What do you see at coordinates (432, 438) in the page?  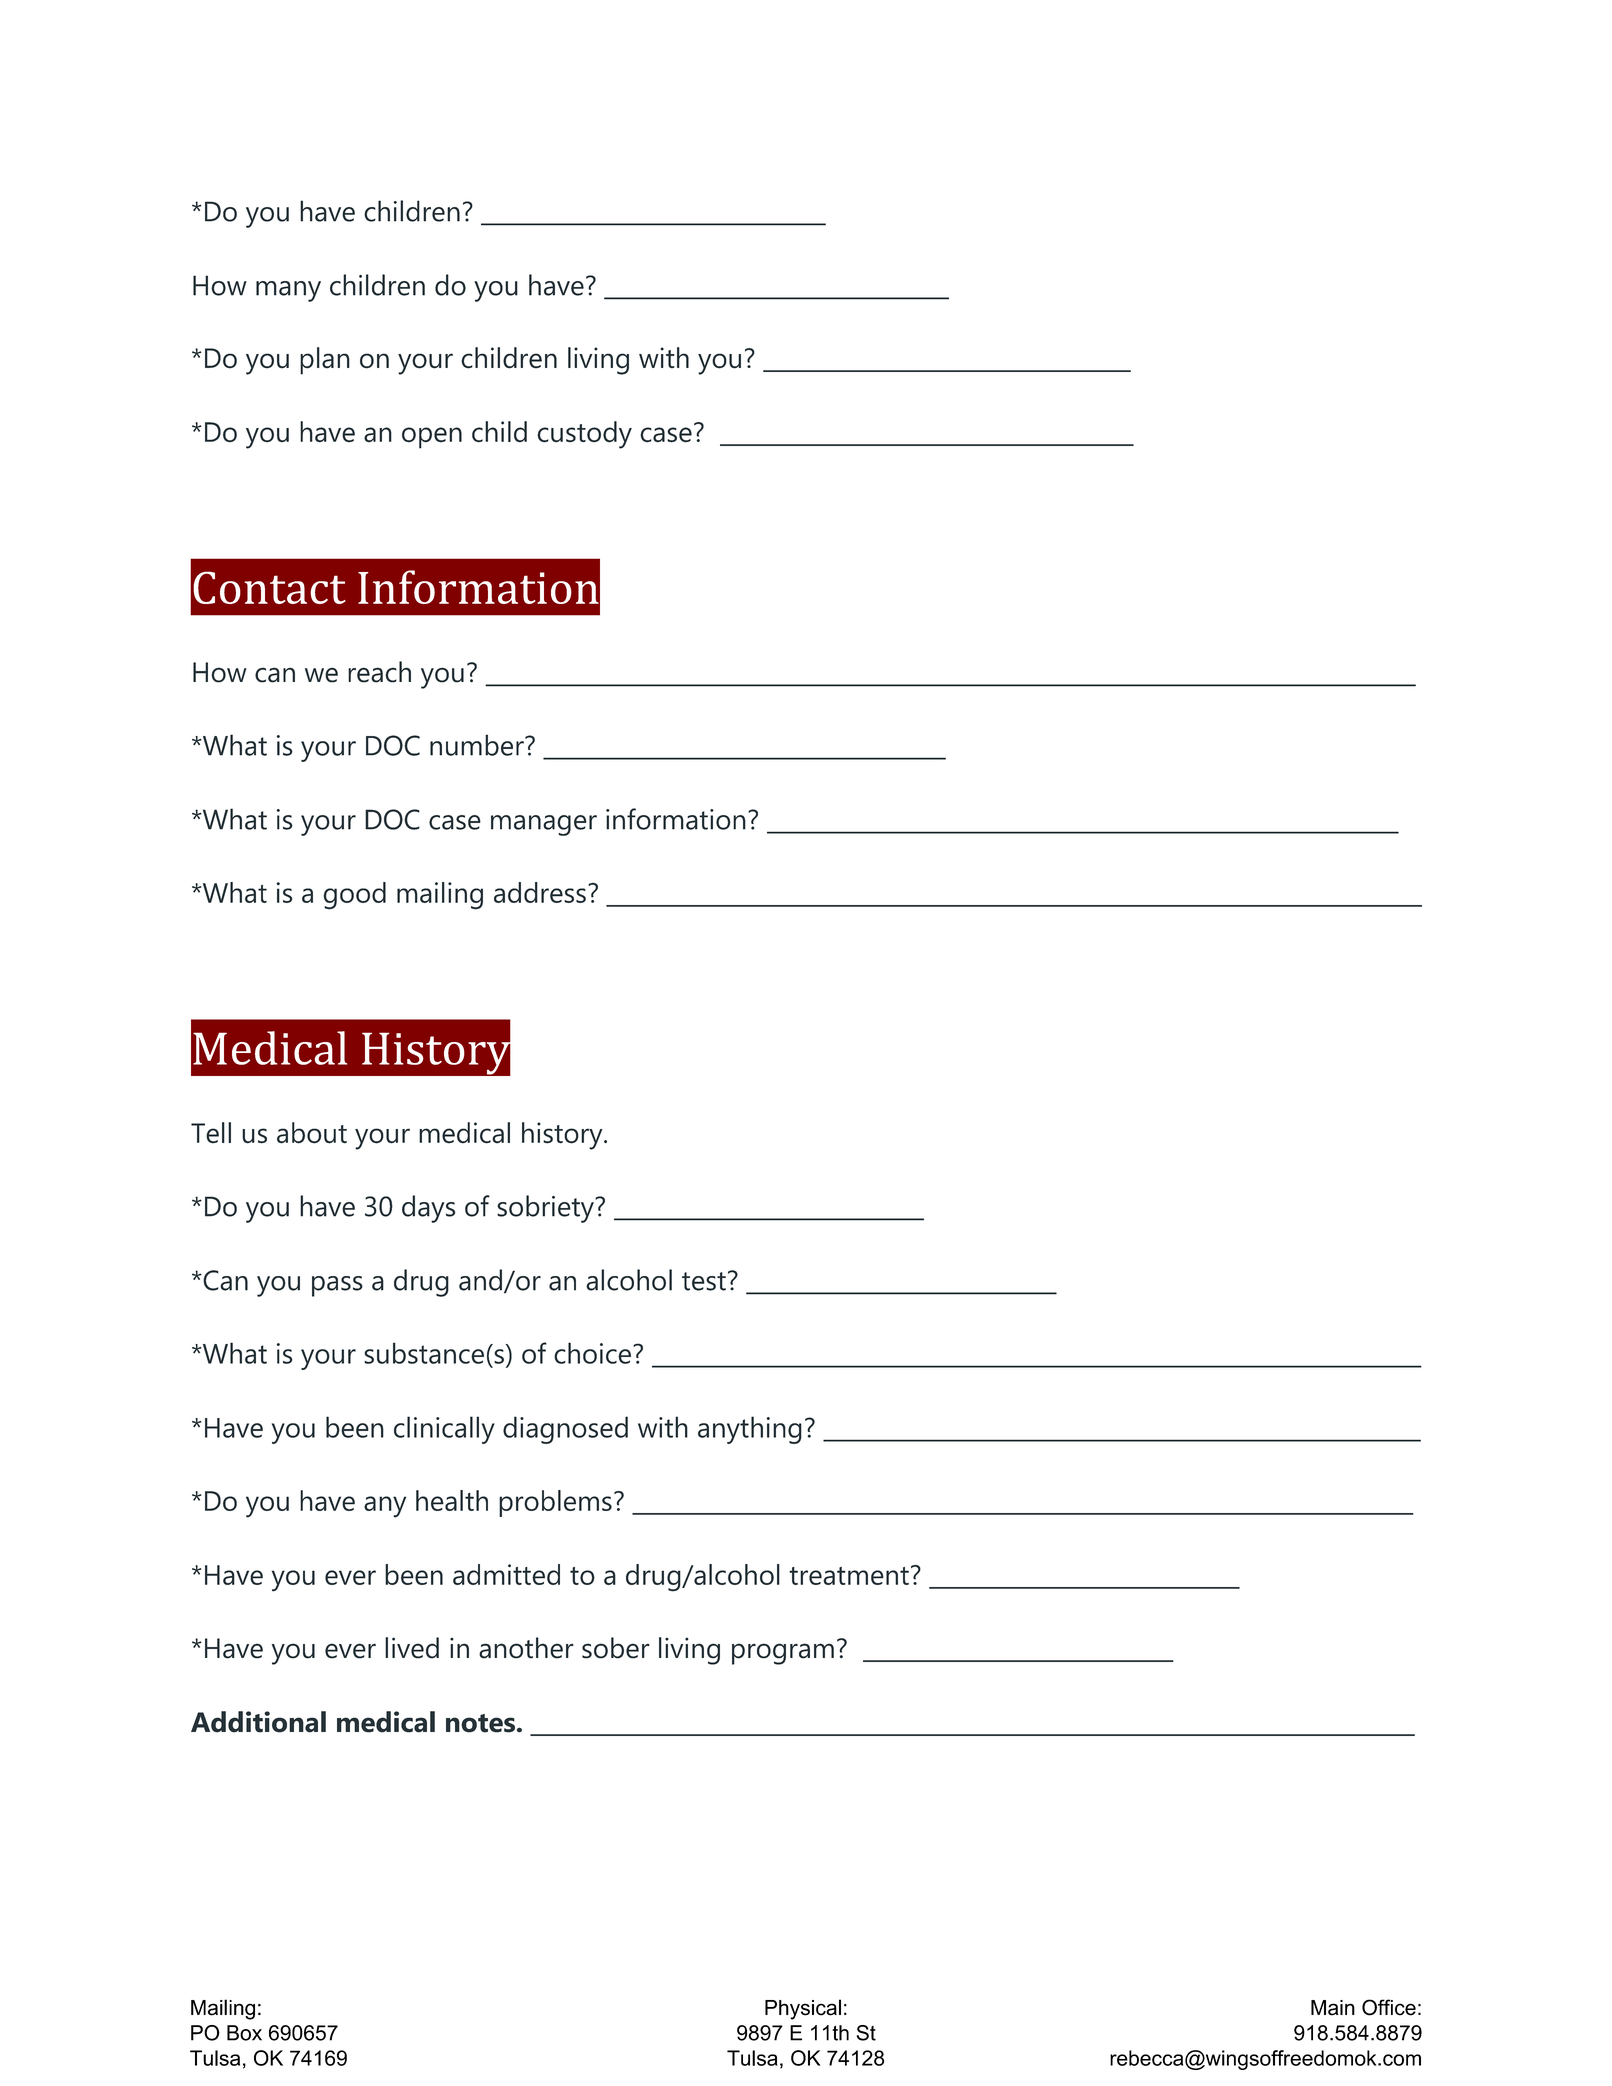 I see `open` at bounding box center [432, 438].
